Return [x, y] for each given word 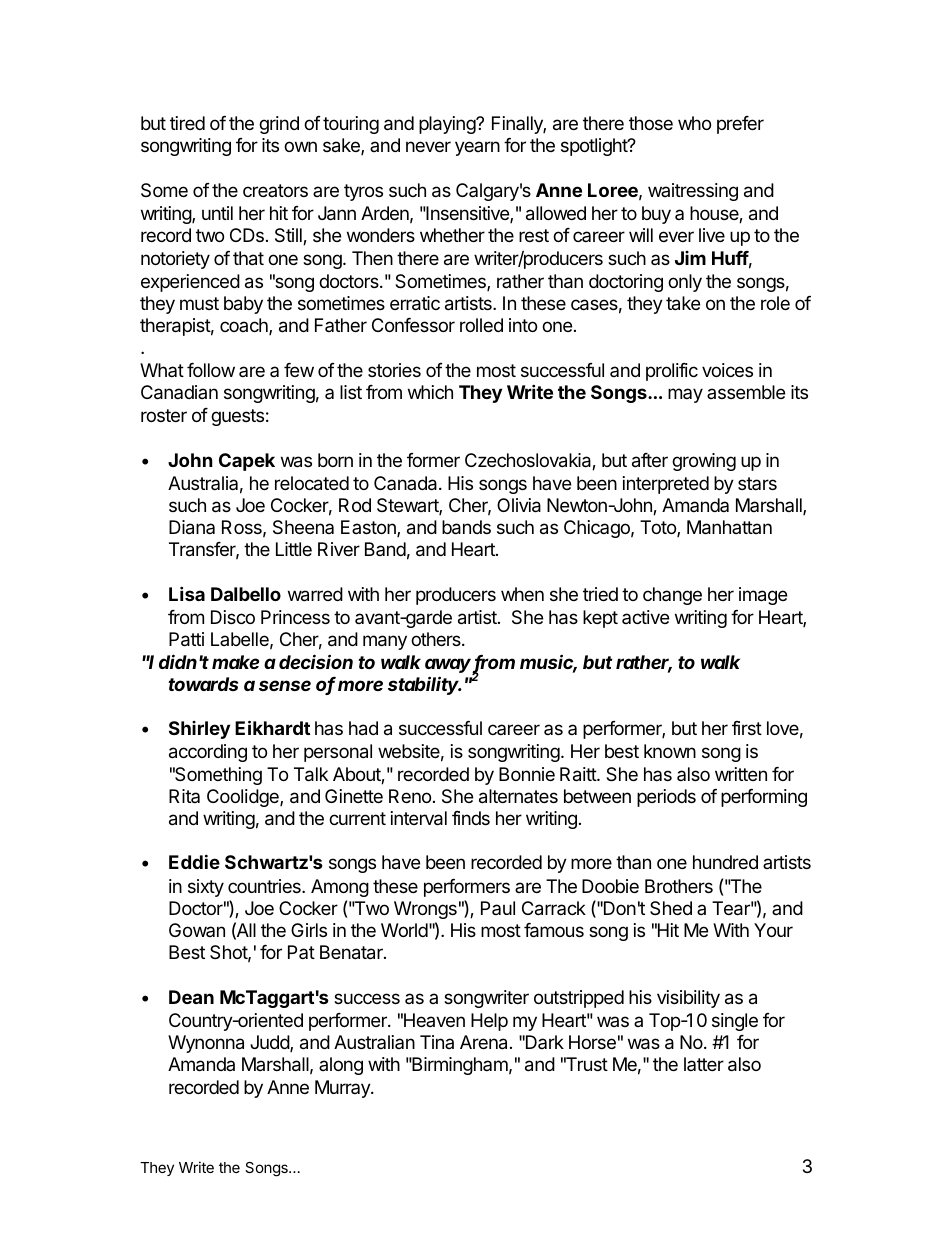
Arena [485, 1042]
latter [704, 1064]
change [672, 596]
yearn [477, 148]
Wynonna [206, 1044]
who [694, 123]
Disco [233, 617]
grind [279, 125]
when [522, 594]
